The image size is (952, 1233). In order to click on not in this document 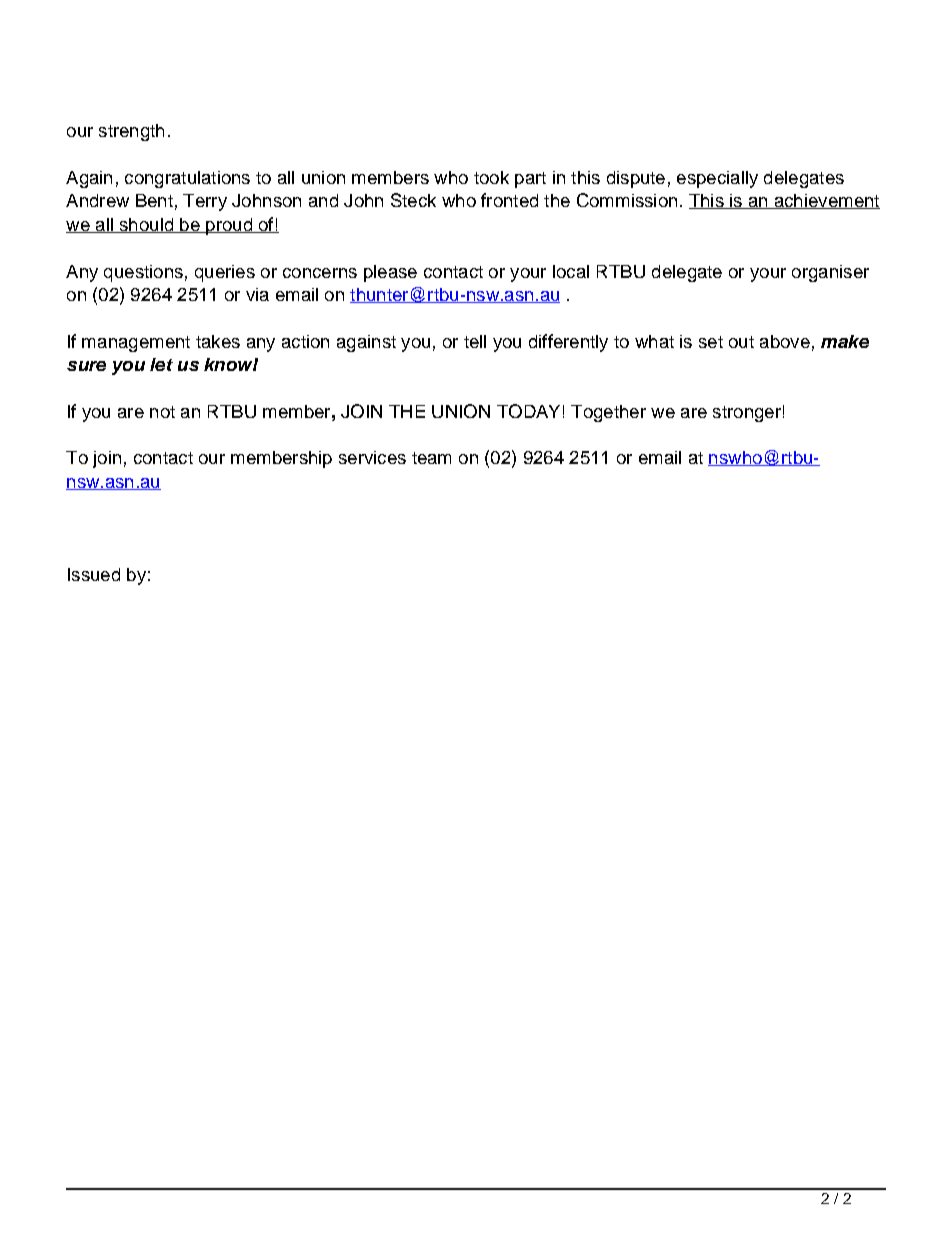, I will do `click(162, 412)`.
